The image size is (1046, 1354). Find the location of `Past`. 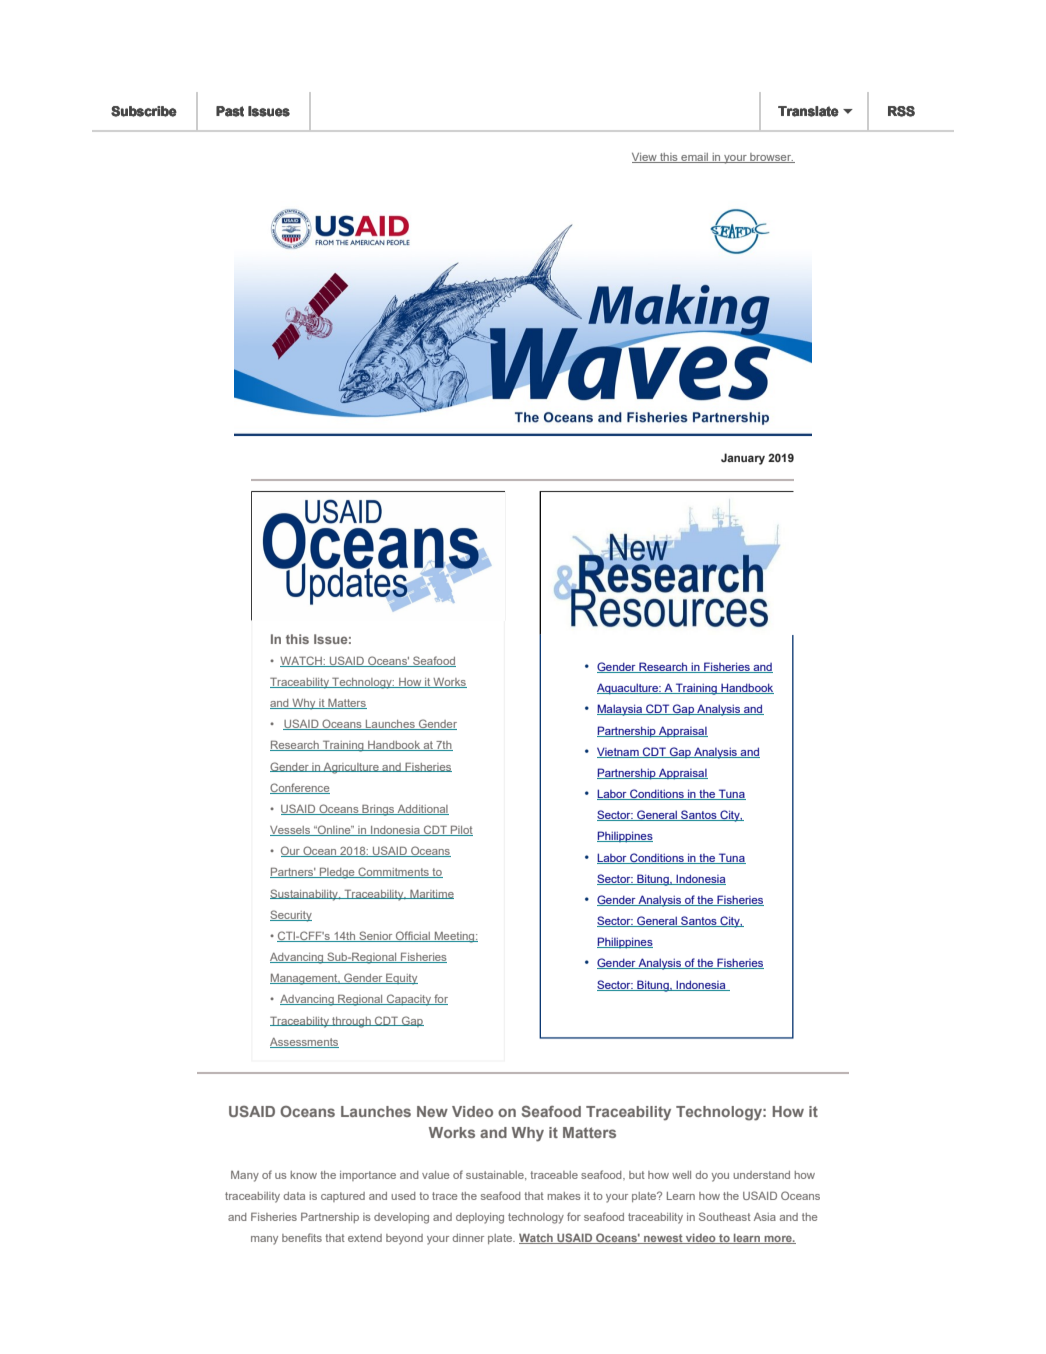

Past is located at coordinates (230, 111).
